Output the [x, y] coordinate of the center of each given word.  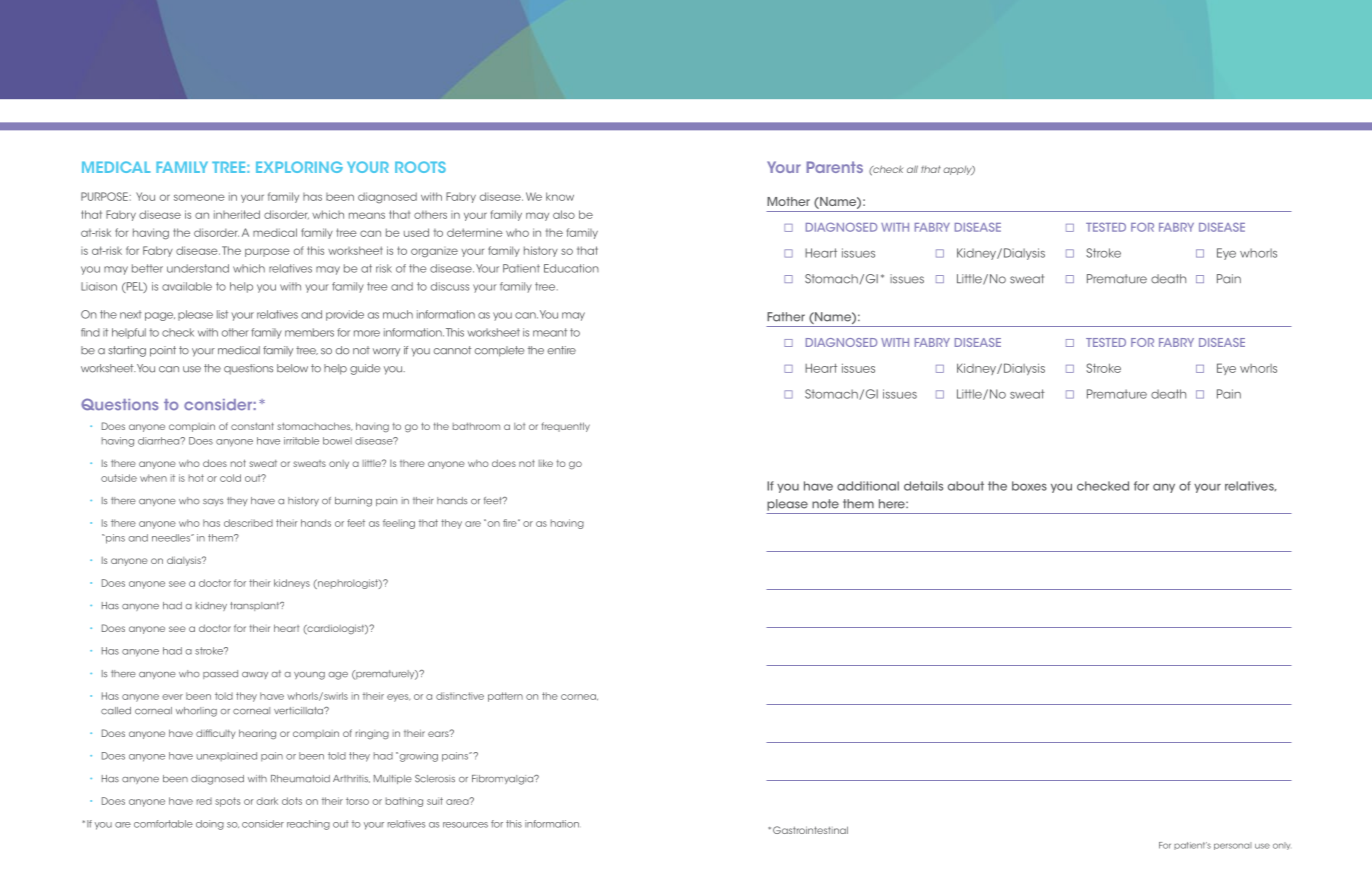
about [966, 486]
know [560, 196]
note [825, 504]
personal [1233, 846]
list [222, 314]
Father [786, 317]
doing [210, 825]
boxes [1029, 486]
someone [199, 197]
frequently [566, 427]
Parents [834, 167]
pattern [505, 697]
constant [252, 426]
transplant [256, 606]
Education [571, 268]
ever [172, 697]
